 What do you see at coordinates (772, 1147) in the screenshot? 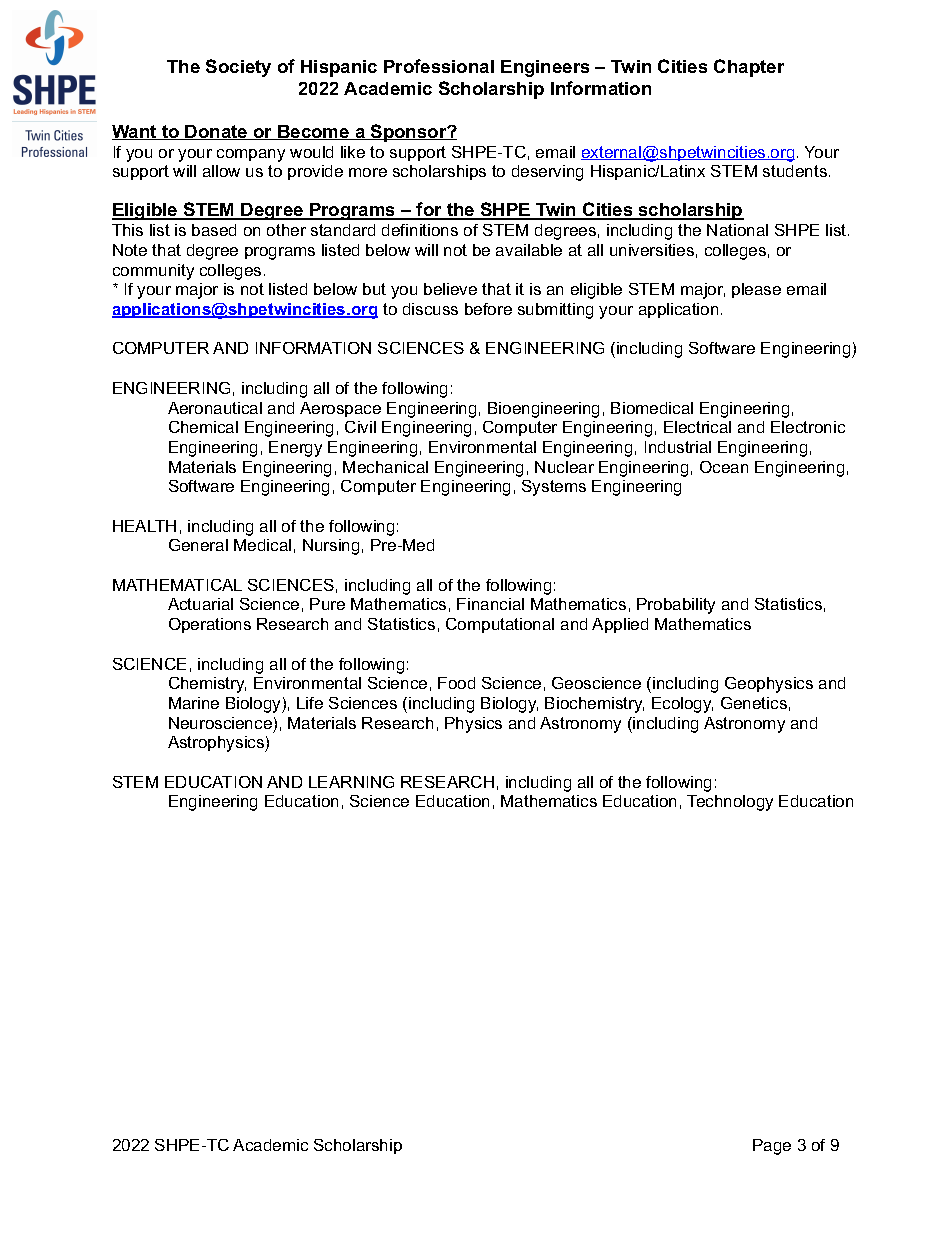
I see `Page` at bounding box center [772, 1147].
